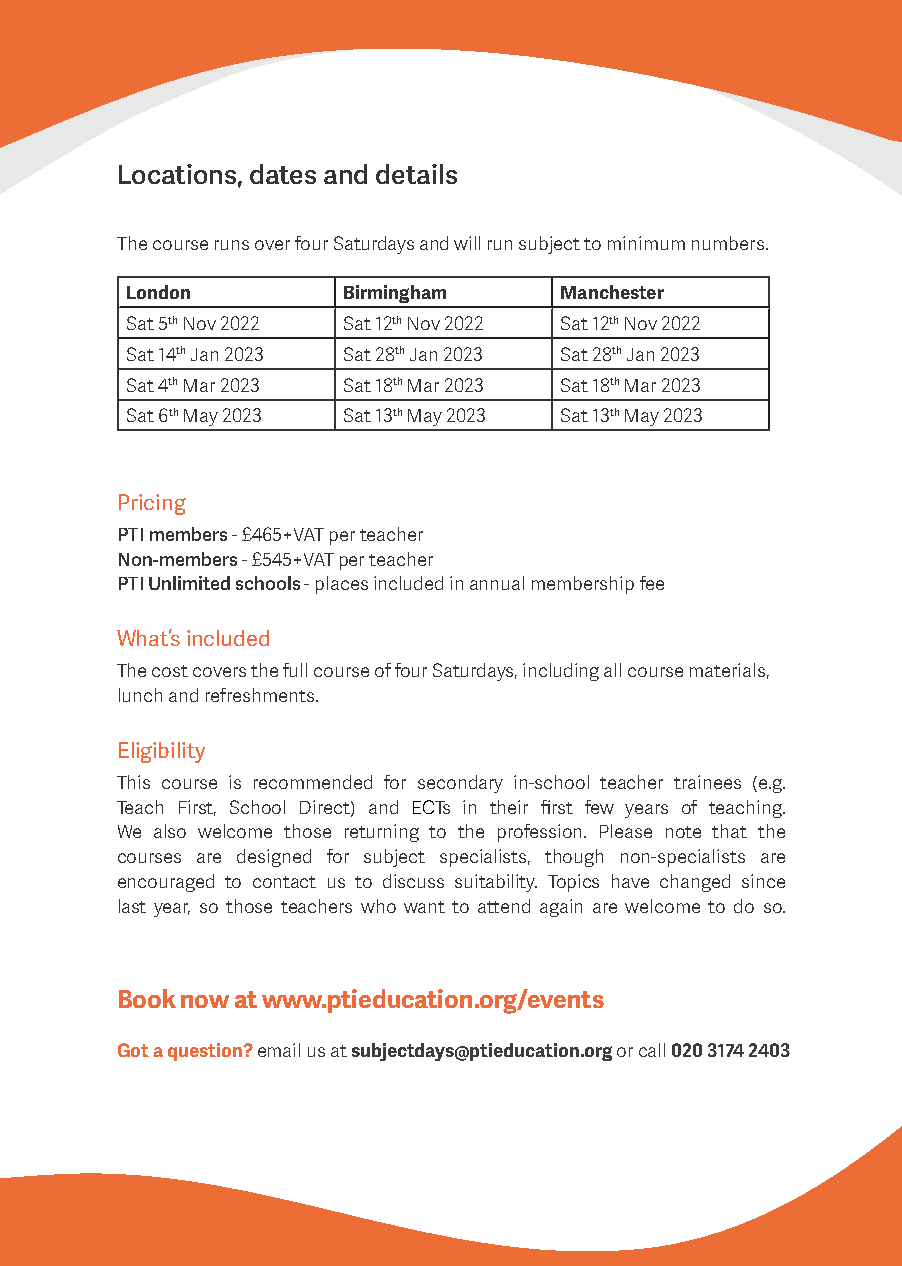  I want to click on runs, so click(232, 245).
